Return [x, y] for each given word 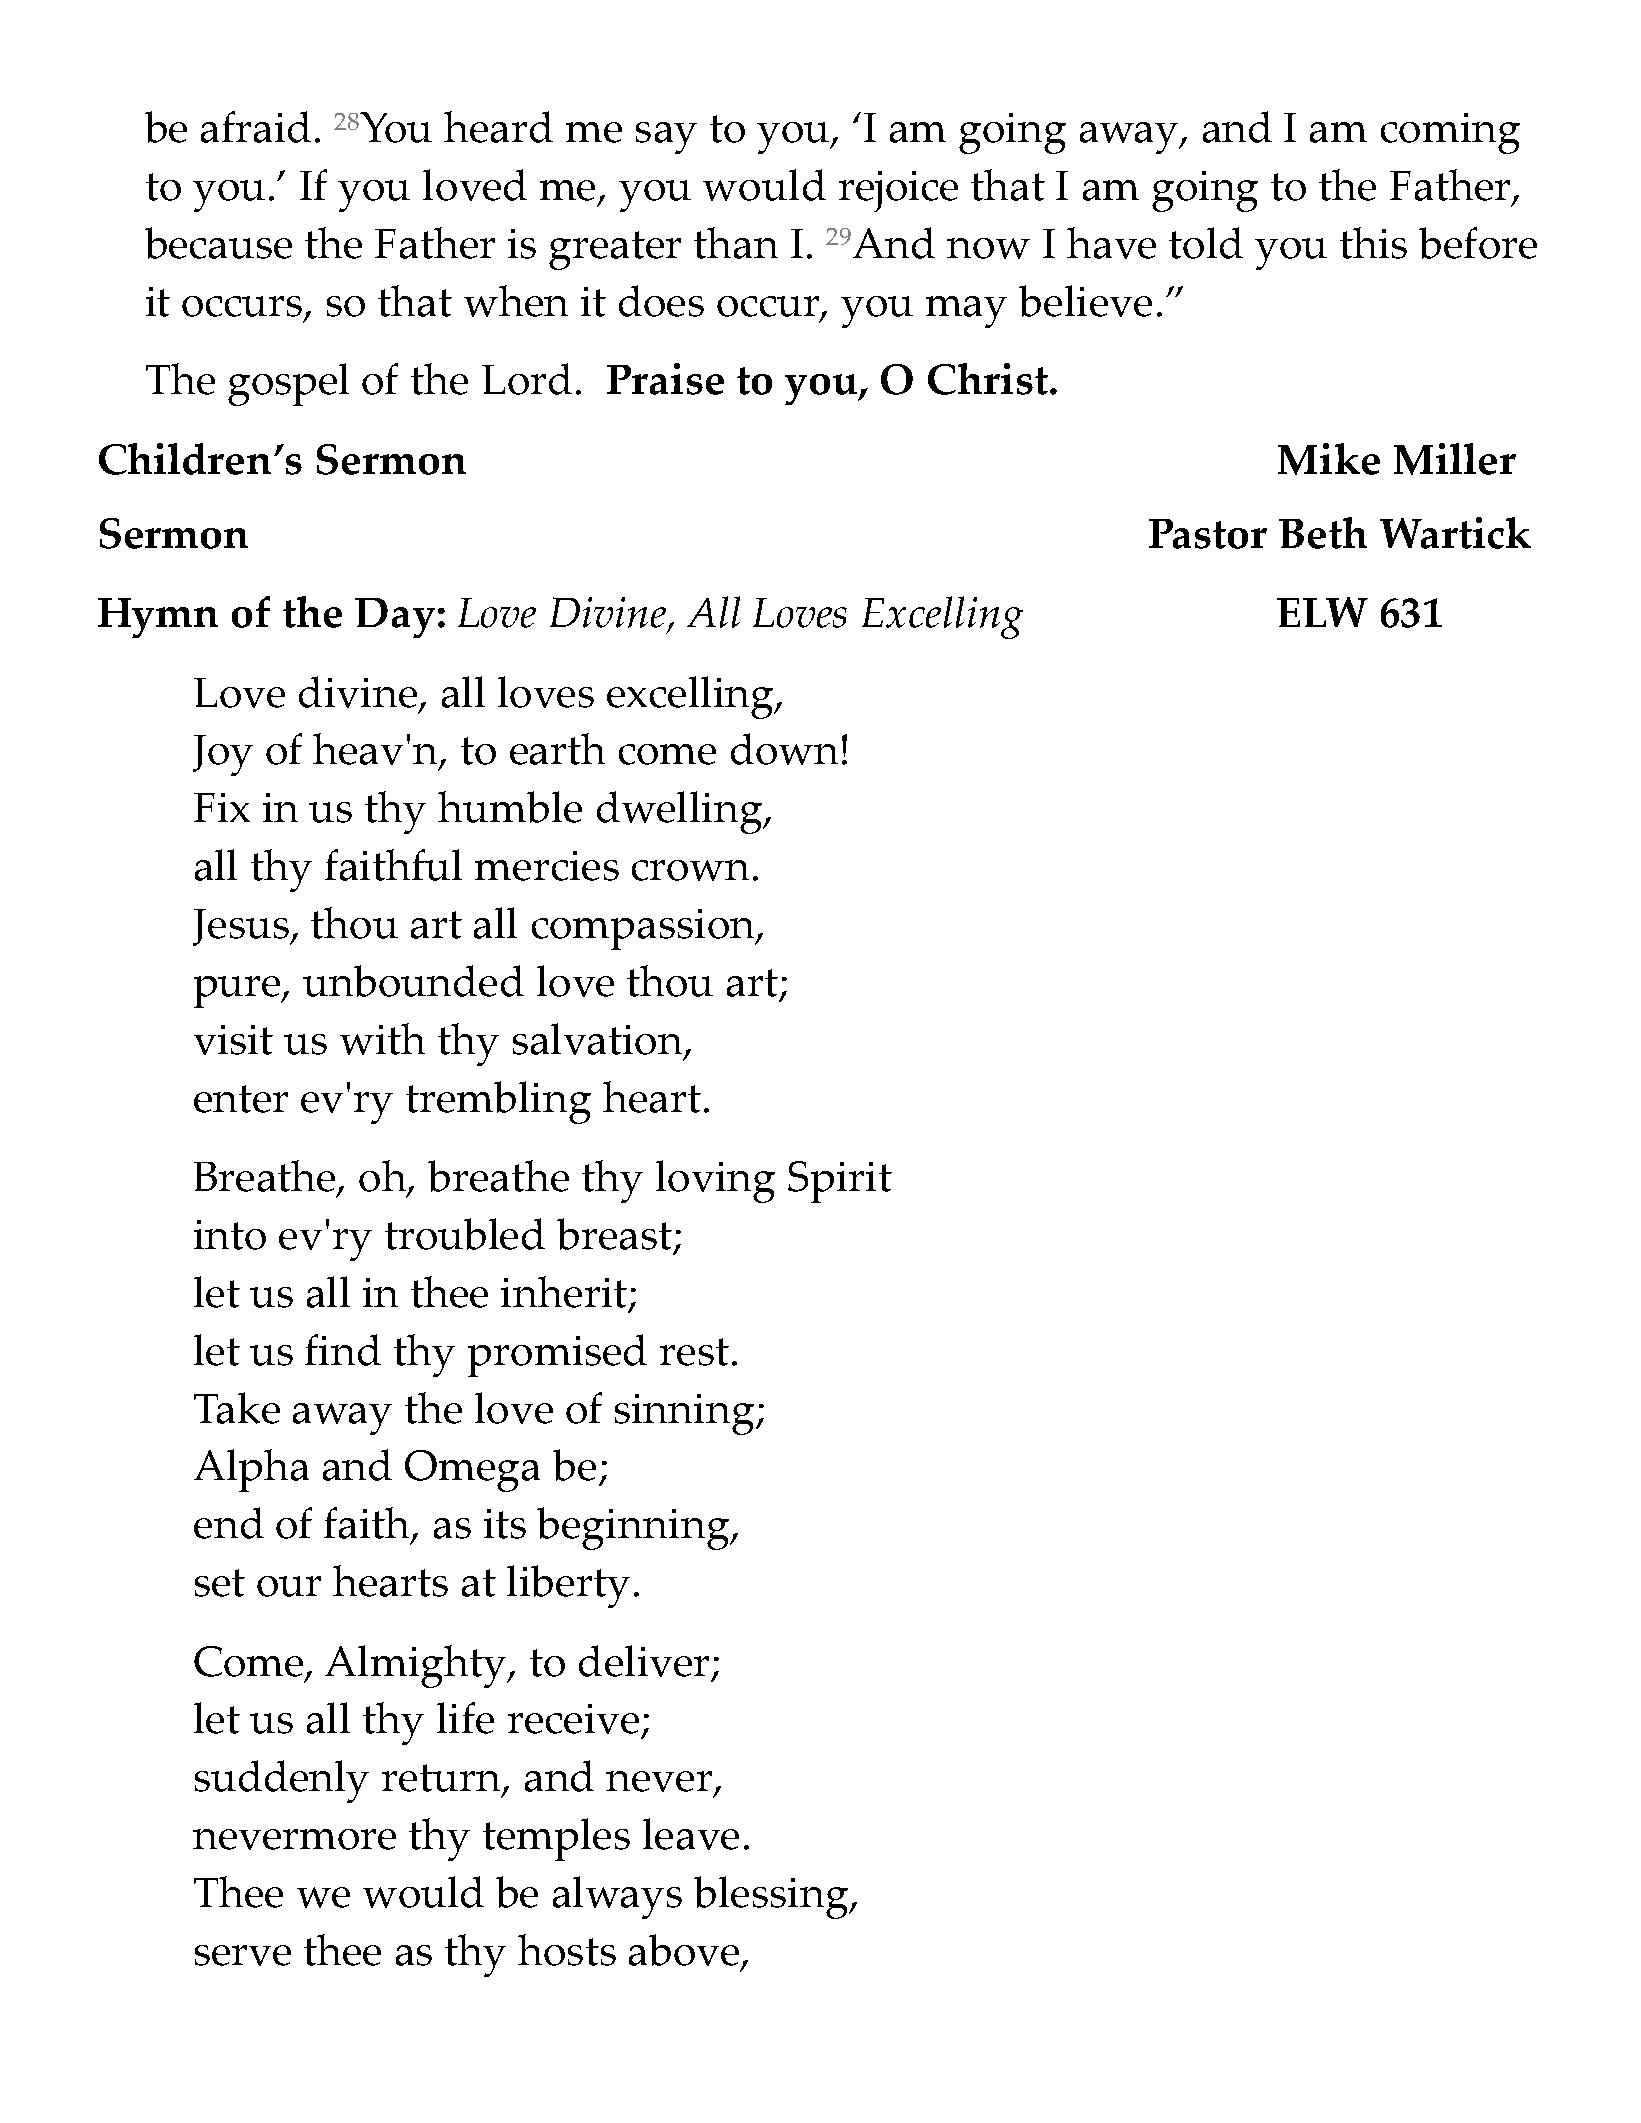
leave [691, 1834]
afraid [256, 127]
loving [715, 1181]
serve [243, 1955]
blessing [772, 1897]
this [1373, 243]
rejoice [898, 191]
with [382, 1039]
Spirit [840, 1182]
